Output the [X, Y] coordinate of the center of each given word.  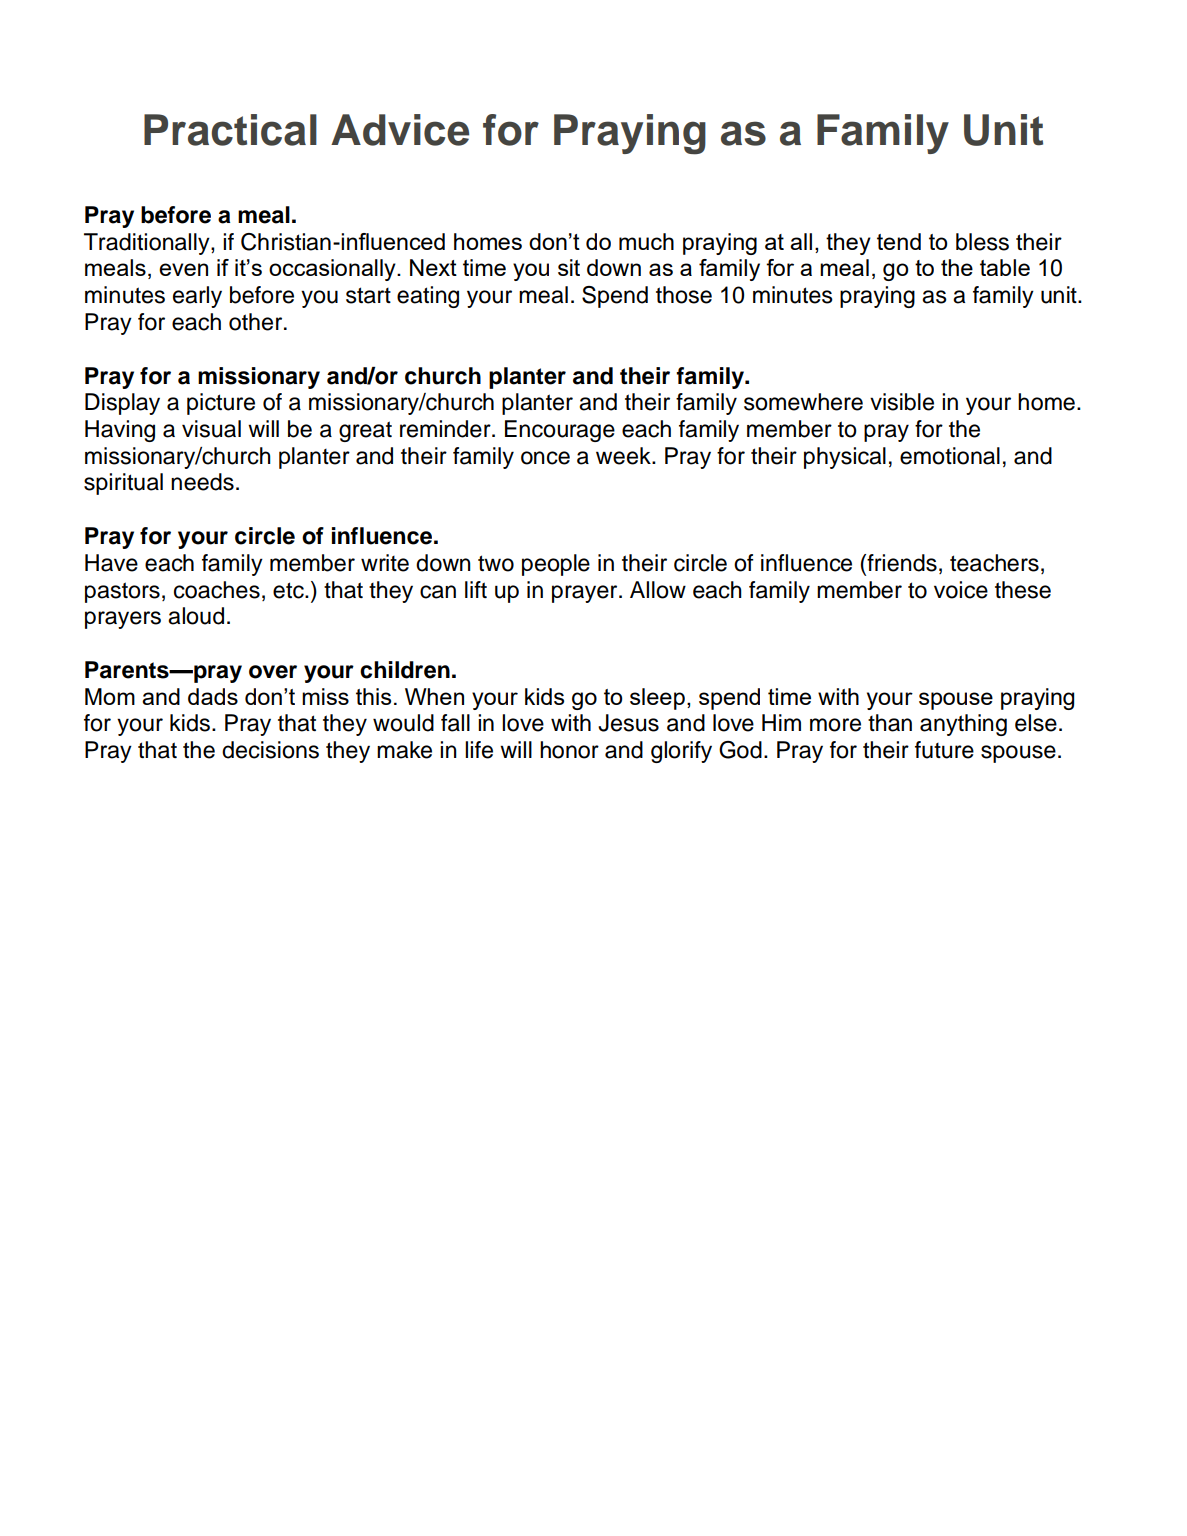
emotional [950, 456]
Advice [400, 130]
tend [899, 241]
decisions [270, 750]
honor [569, 750]
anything [963, 725]
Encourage [560, 431]
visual [211, 429]
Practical [230, 130]
